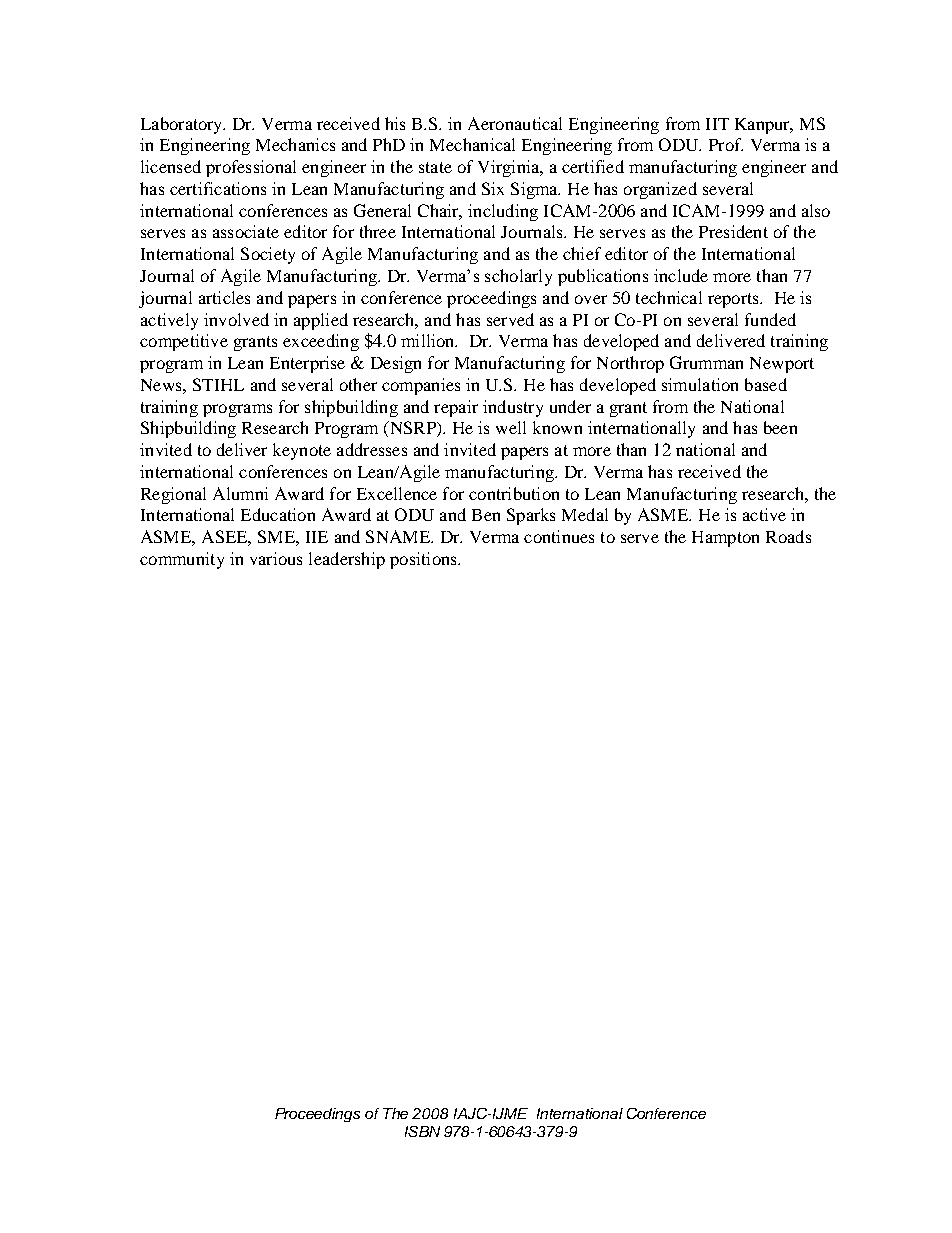  Describe the element at coordinates (347, 560) in the screenshot. I see `leadership` at that location.
